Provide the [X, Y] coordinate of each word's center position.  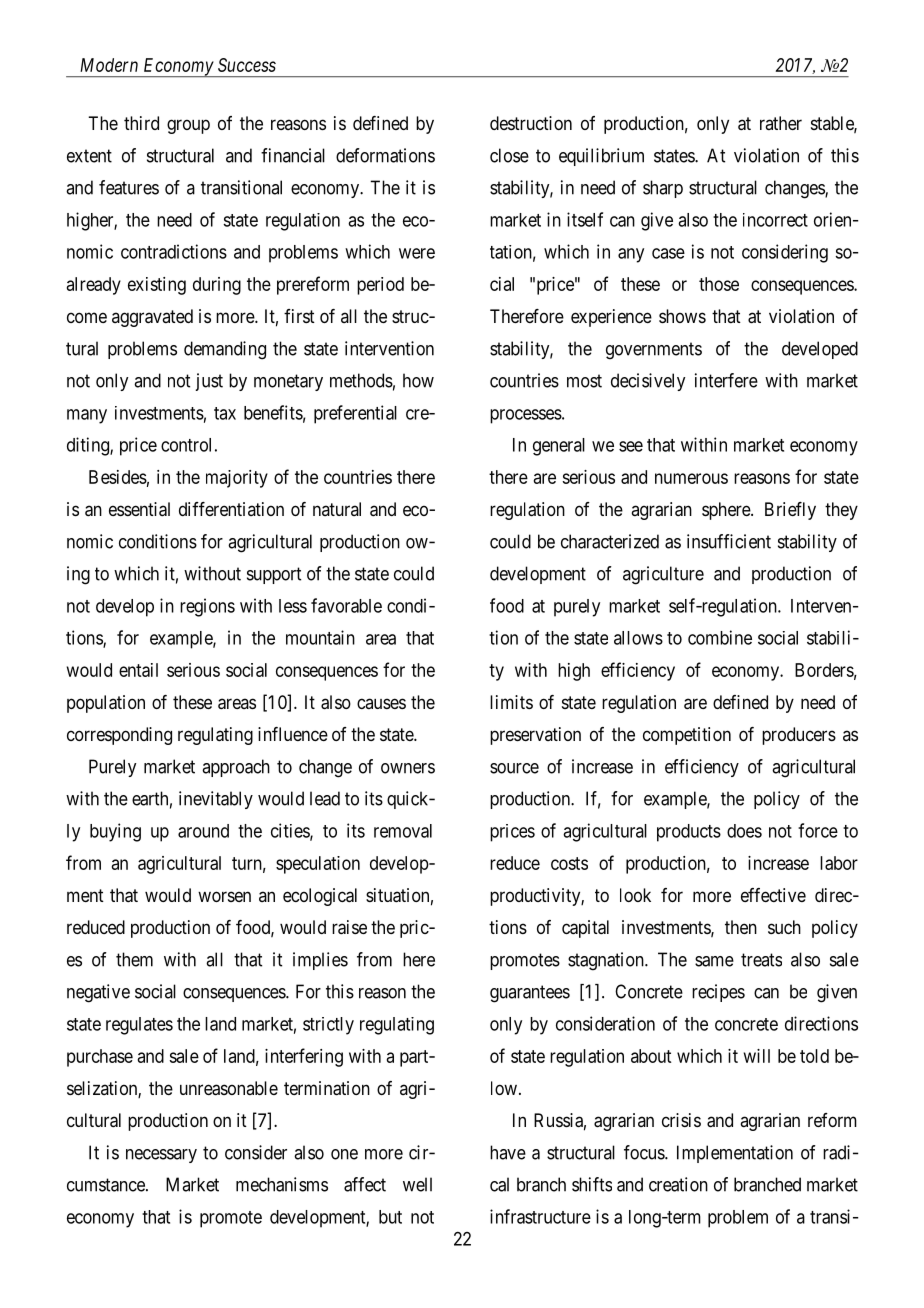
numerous [691, 478]
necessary [161, 1156]
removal [403, 831]
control [186, 445]
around [203, 831]
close [509, 155]
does [744, 831]
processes [526, 416]
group [188, 126]
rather [781, 123]
